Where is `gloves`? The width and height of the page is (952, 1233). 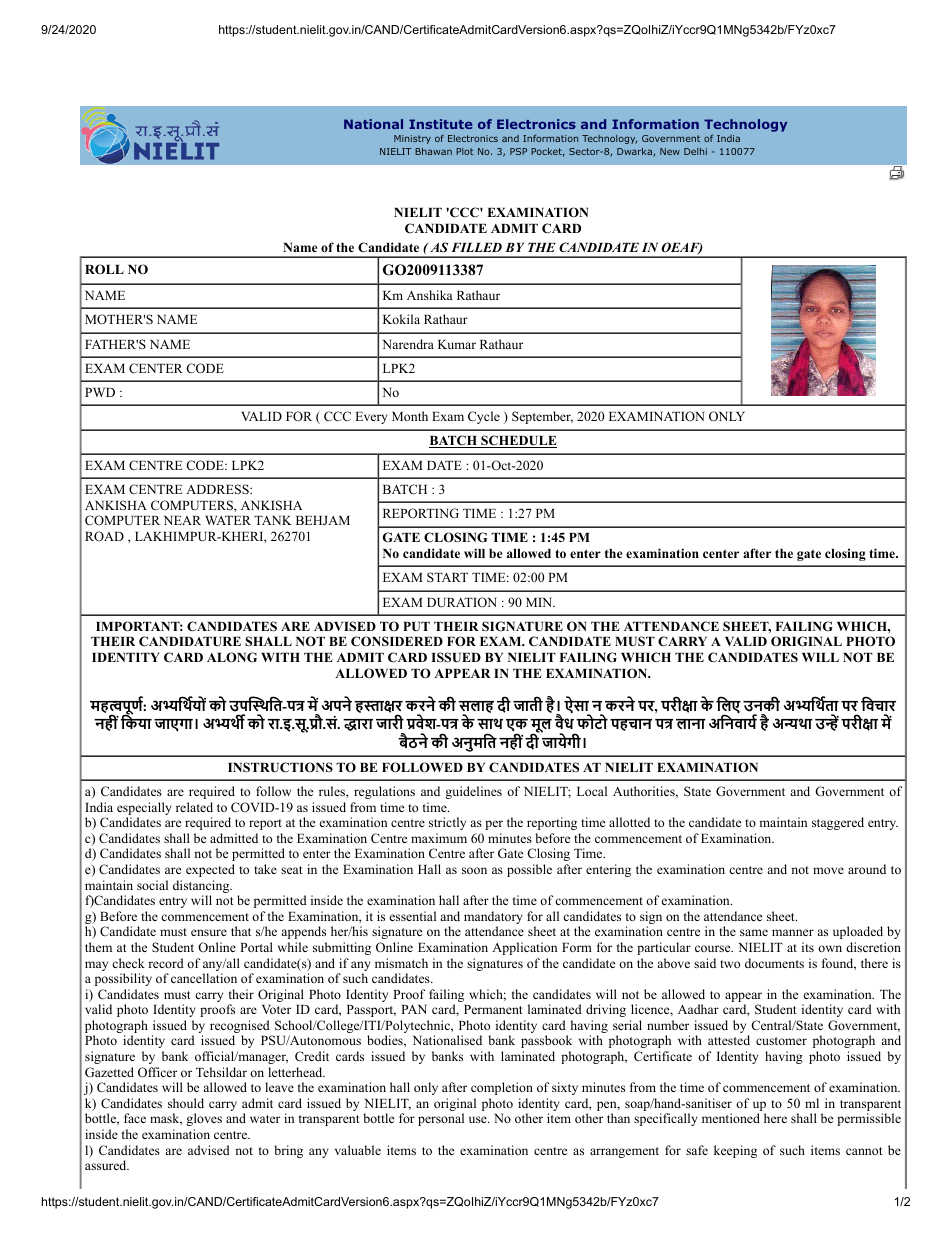 gloves is located at coordinates (204, 1119).
